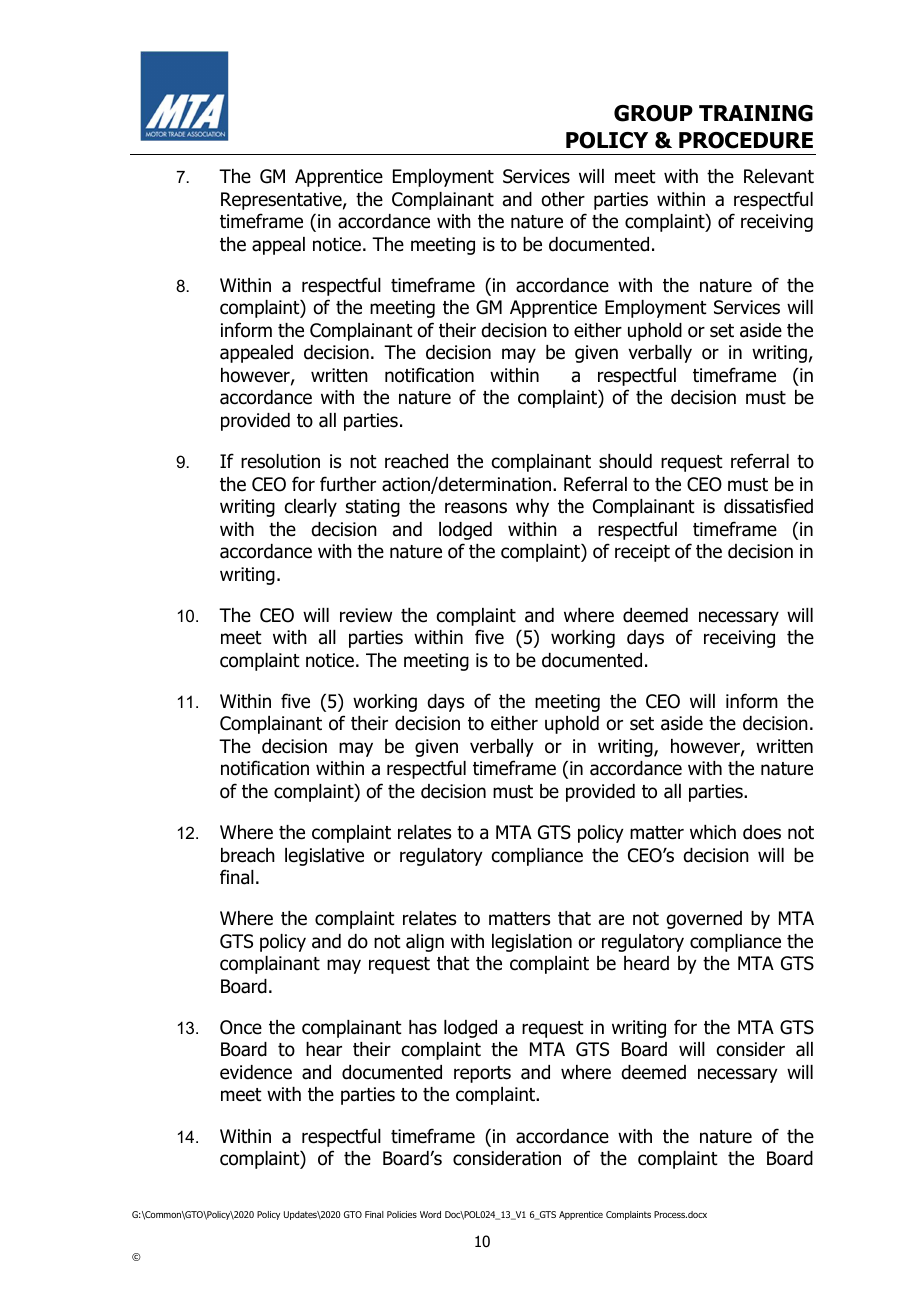  Describe the element at coordinates (532, 943) in the document. I see `legislation` at that location.
